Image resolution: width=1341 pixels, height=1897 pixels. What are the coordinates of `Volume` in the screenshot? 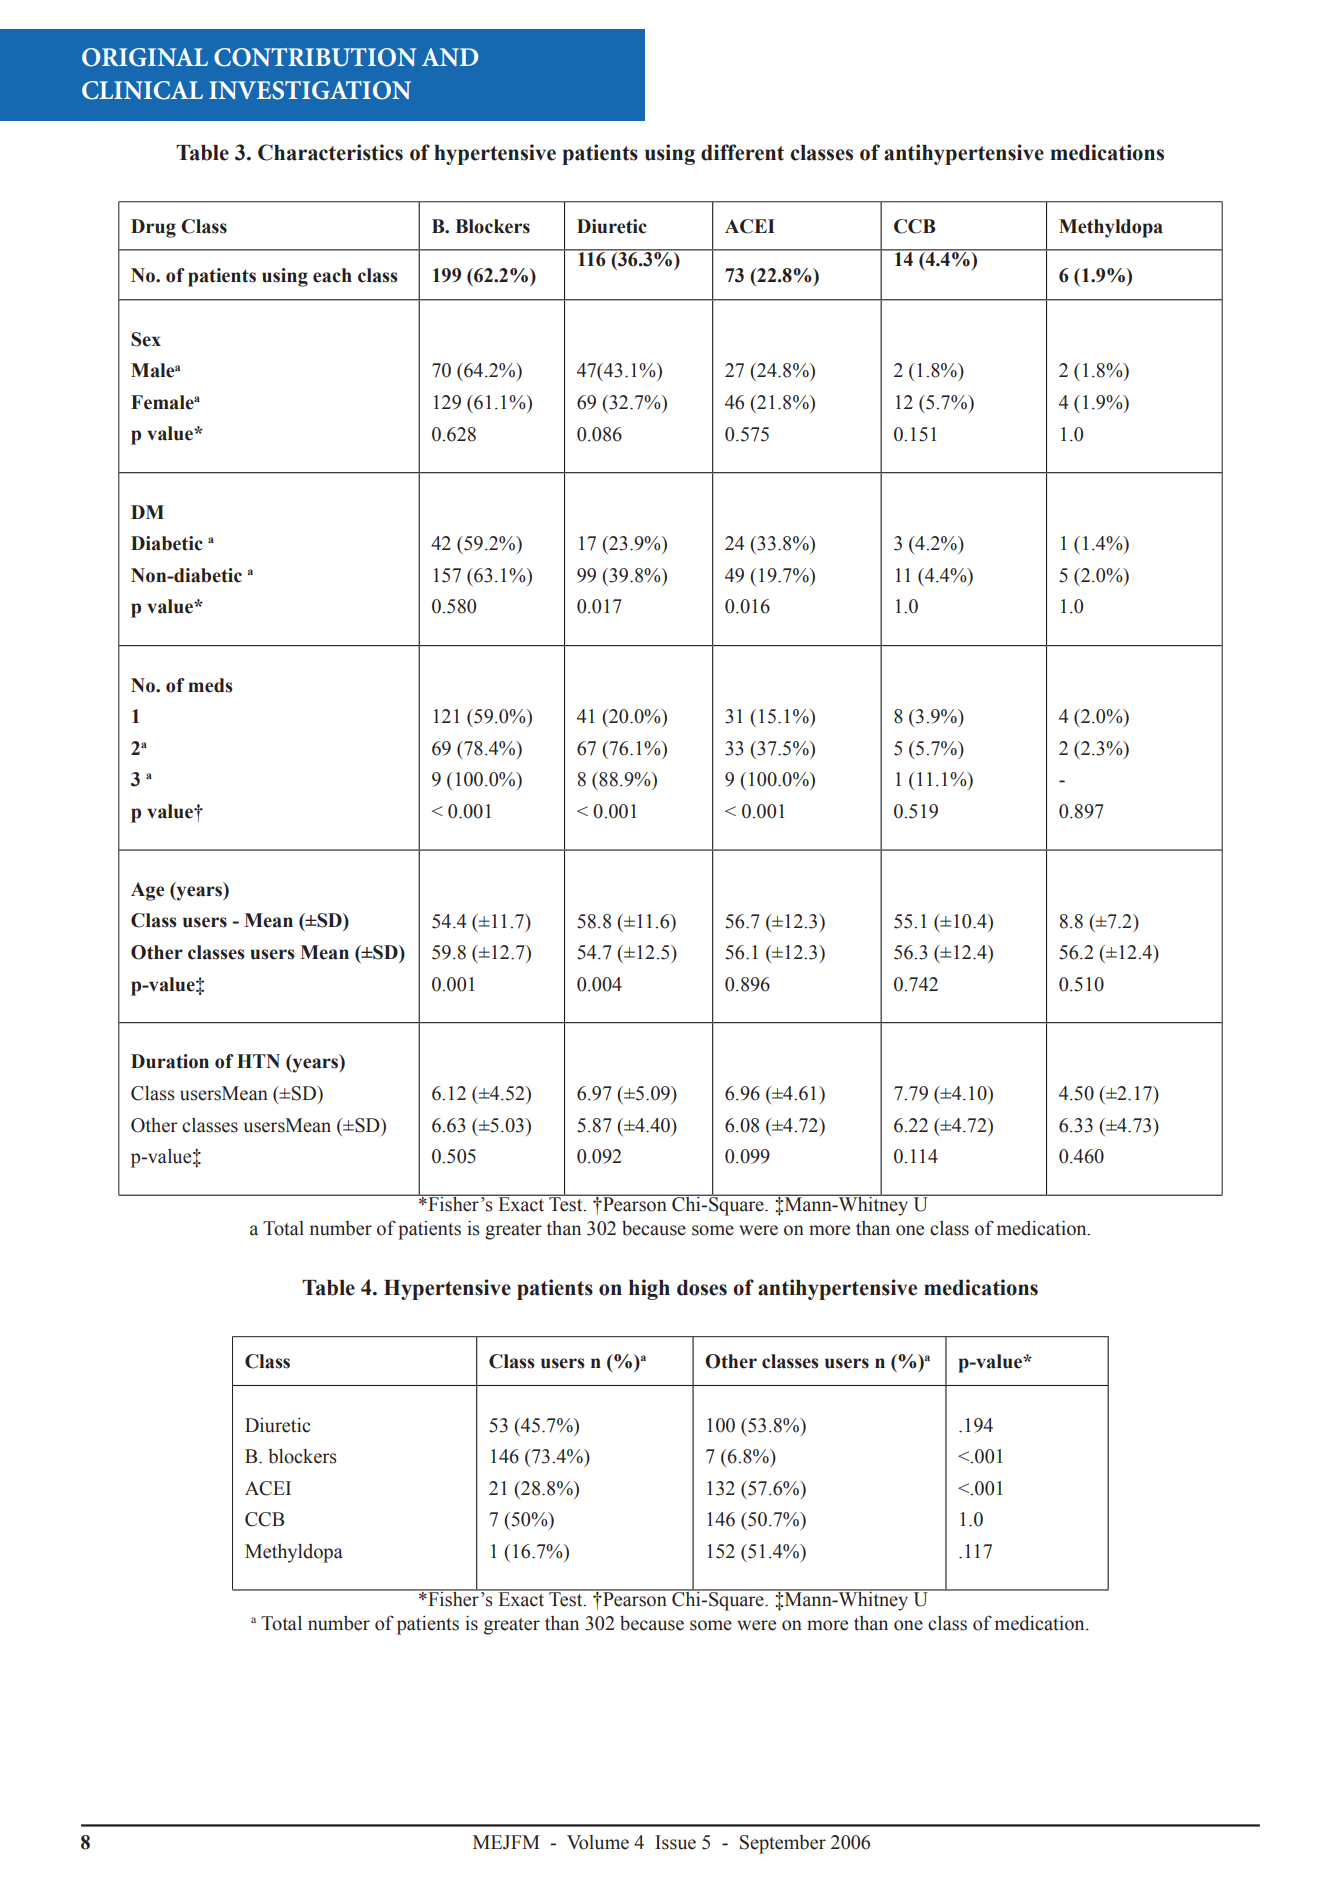 It's located at (598, 1842).
